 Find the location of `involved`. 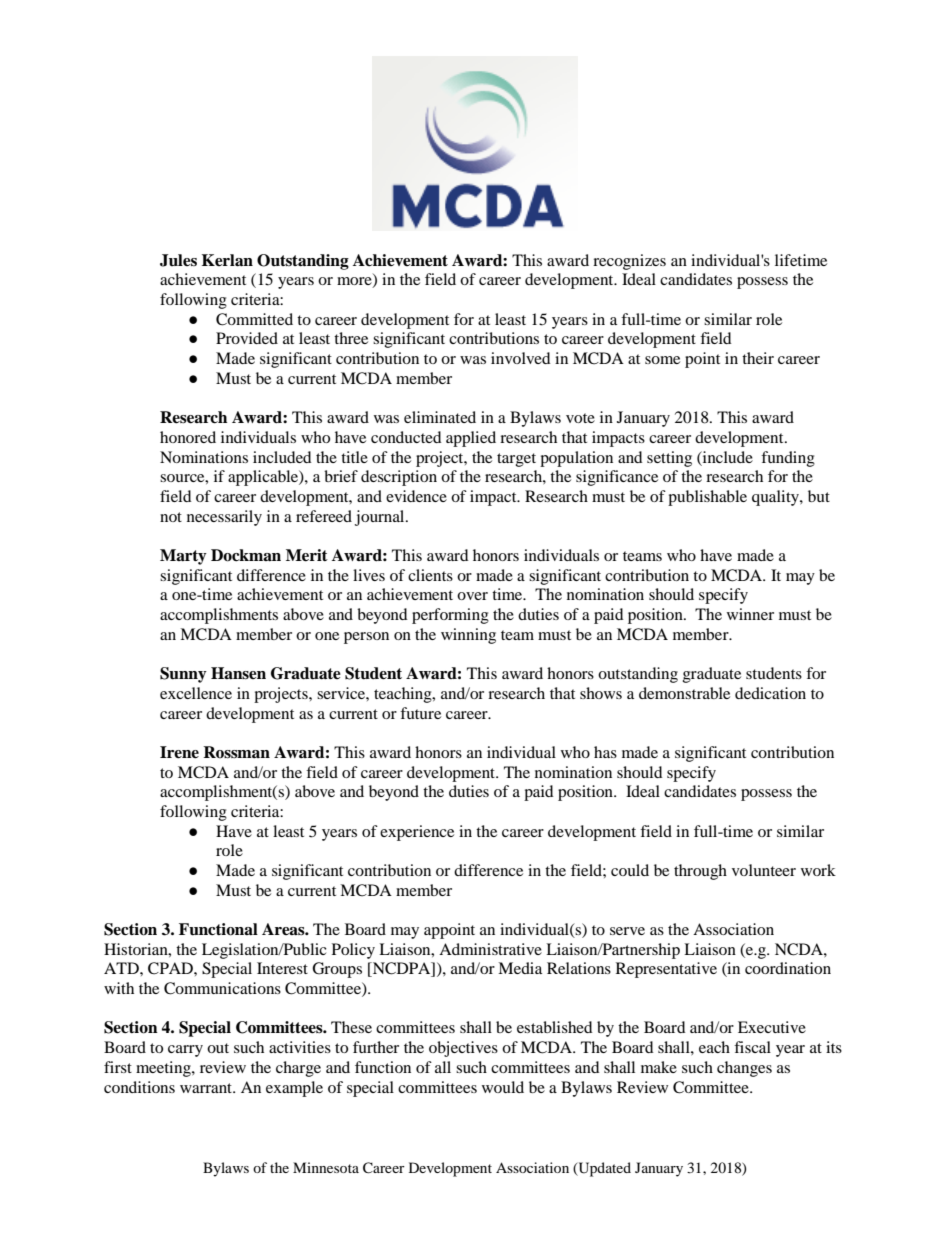

involved is located at coordinates (521, 358).
